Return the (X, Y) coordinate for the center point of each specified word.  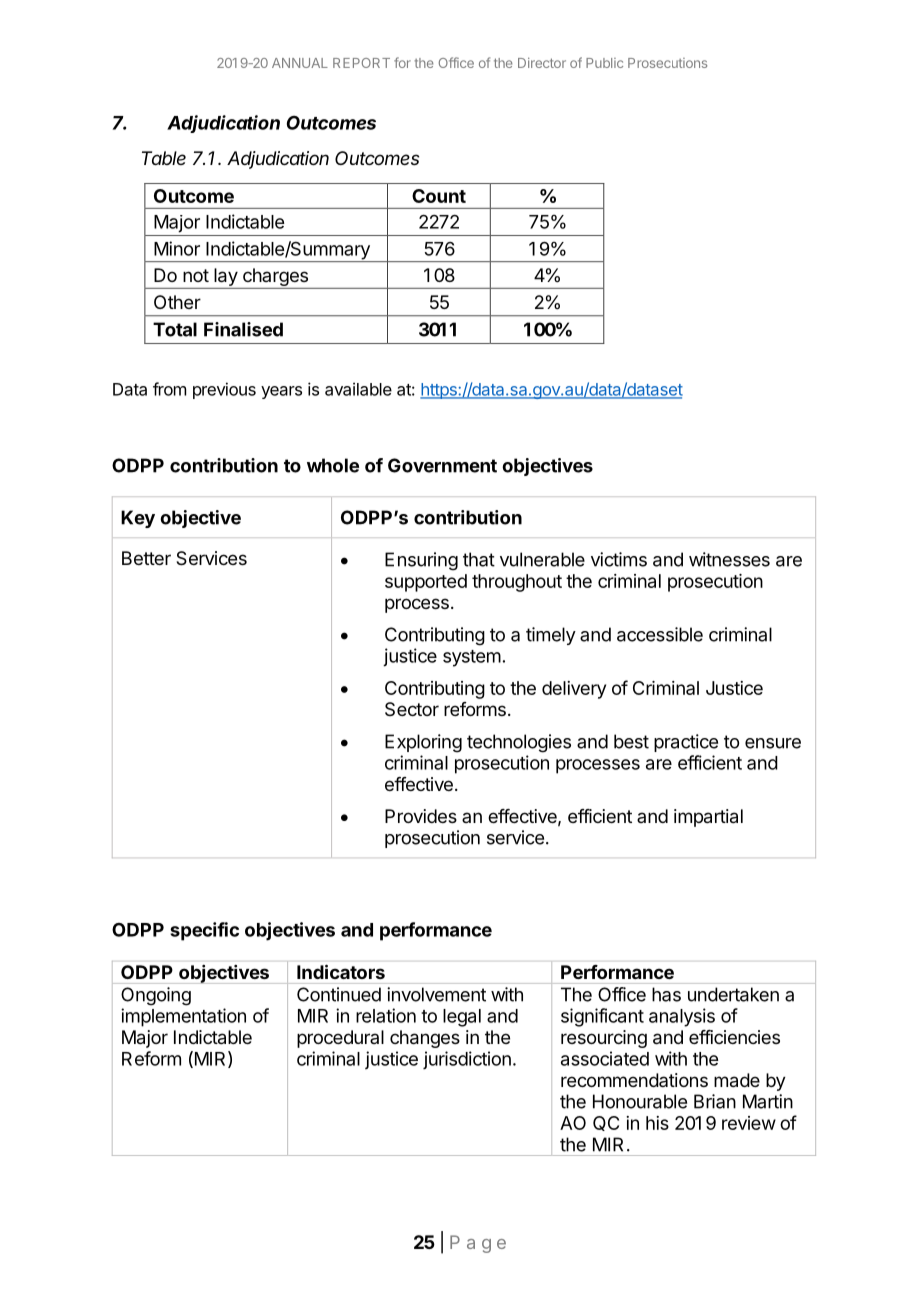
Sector (412, 709)
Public (604, 63)
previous (224, 390)
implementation (183, 1017)
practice (686, 743)
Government (442, 465)
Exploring (423, 743)
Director (542, 62)
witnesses (729, 559)
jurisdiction (467, 1060)
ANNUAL (300, 63)
